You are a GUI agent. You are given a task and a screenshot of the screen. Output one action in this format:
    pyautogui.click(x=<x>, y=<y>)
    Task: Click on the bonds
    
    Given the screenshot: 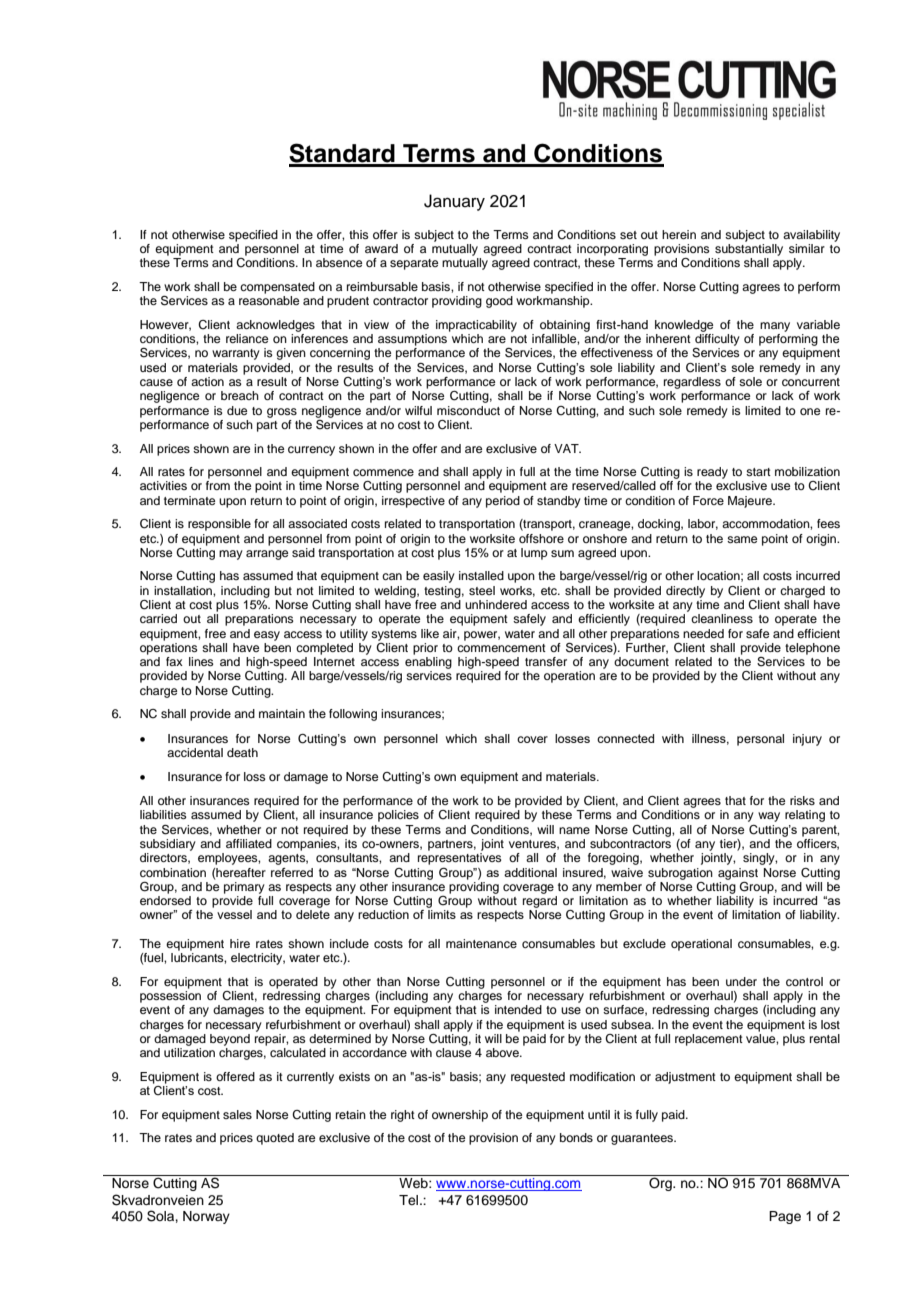 What is the action you would take?
    pyautogui.click(x=576, y=1137)
